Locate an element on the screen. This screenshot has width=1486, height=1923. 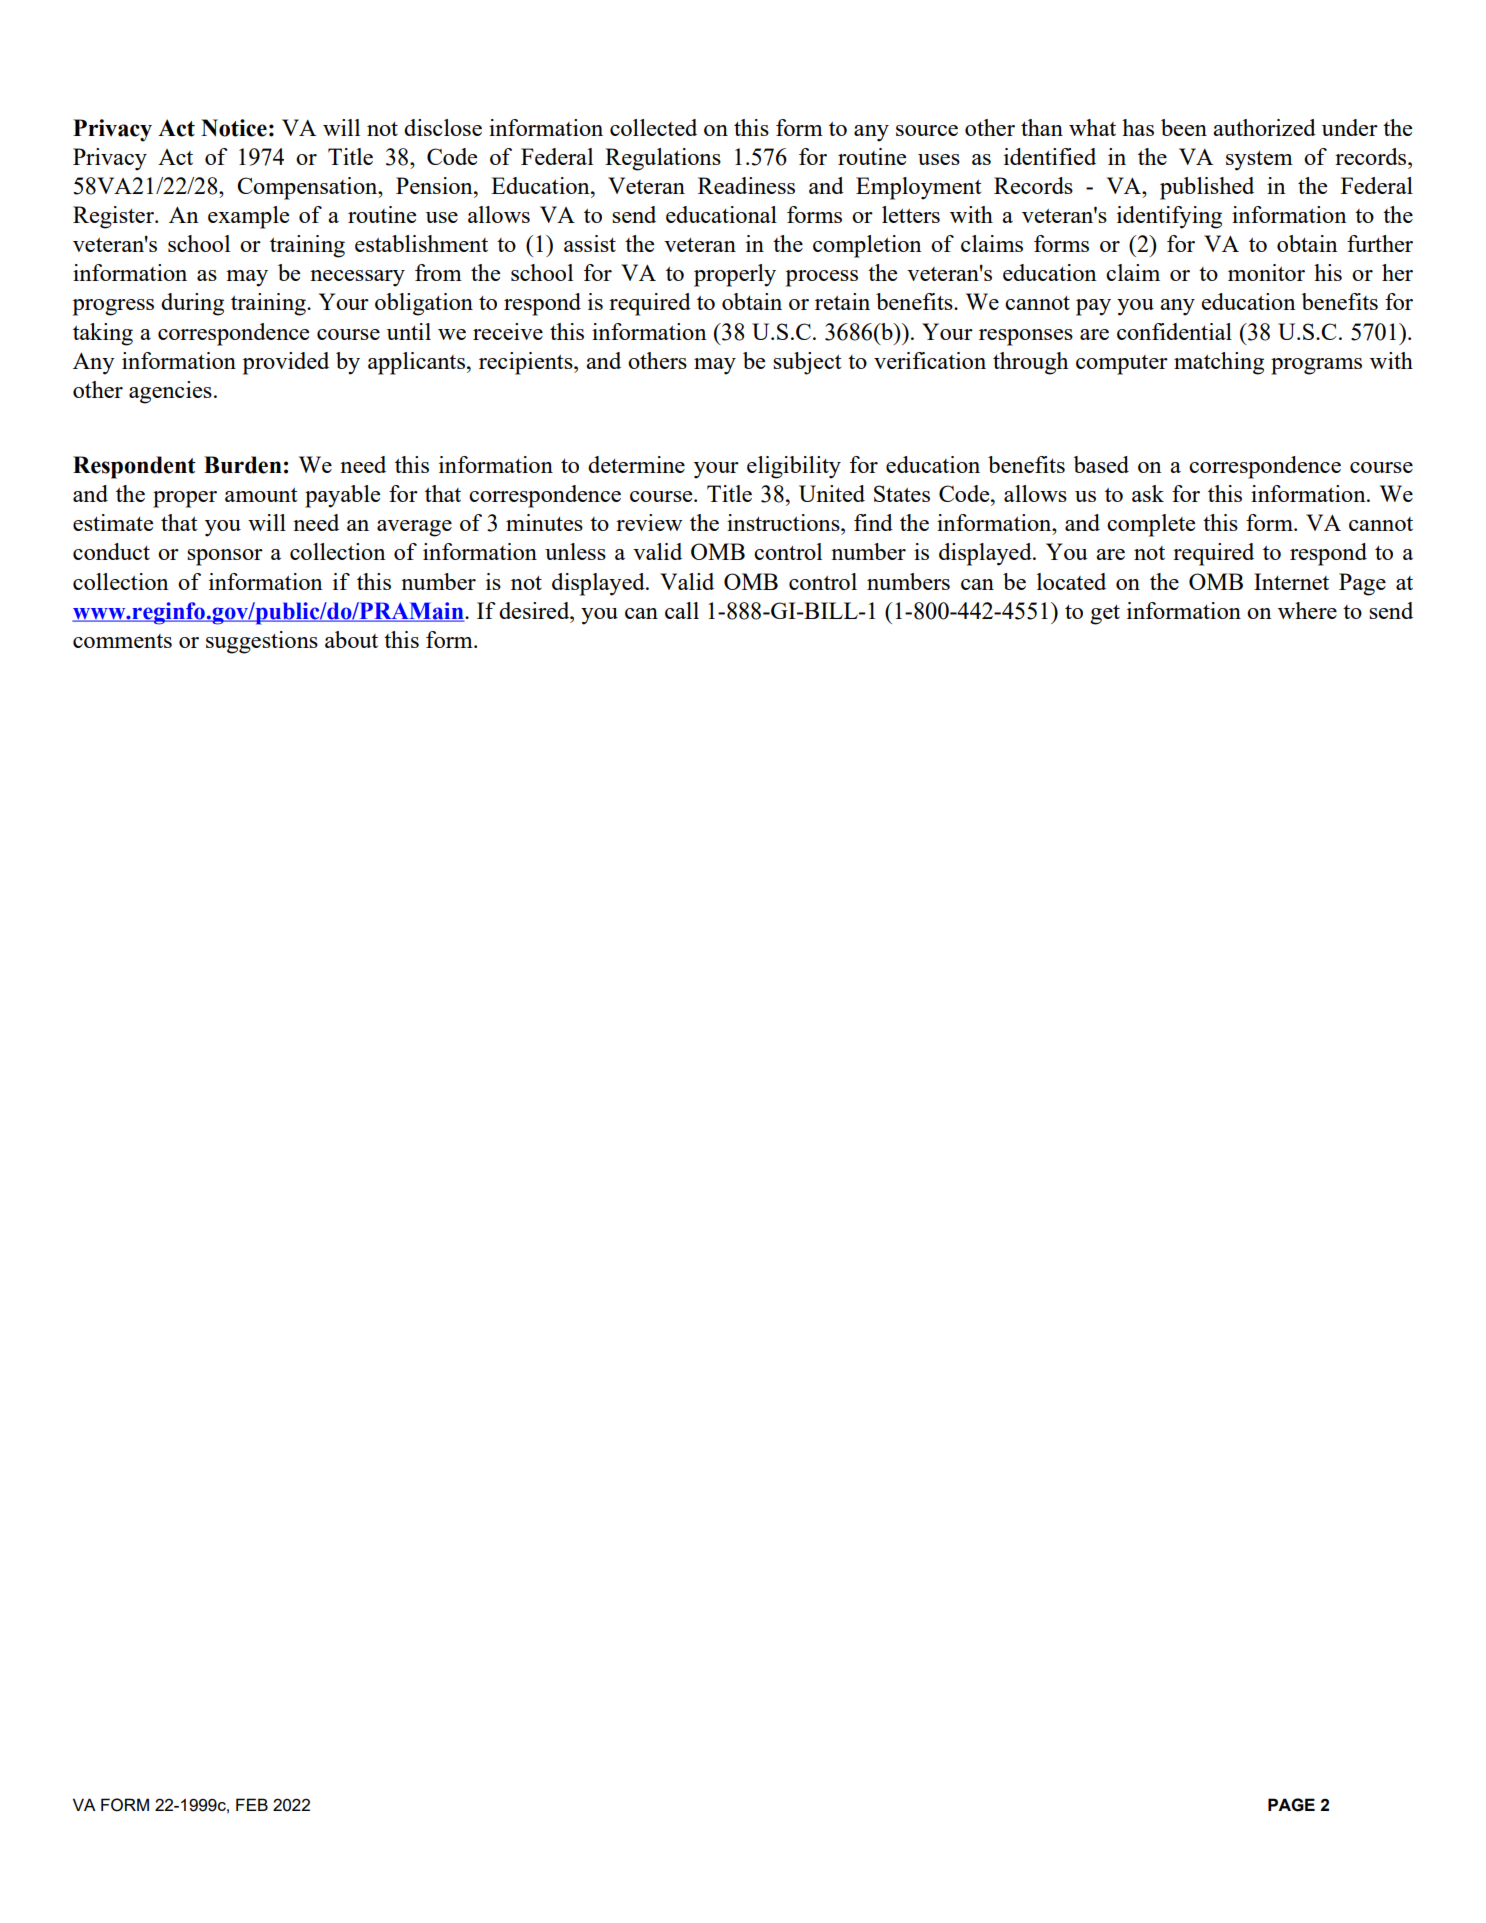
call is located at coordinates (682, 610).
